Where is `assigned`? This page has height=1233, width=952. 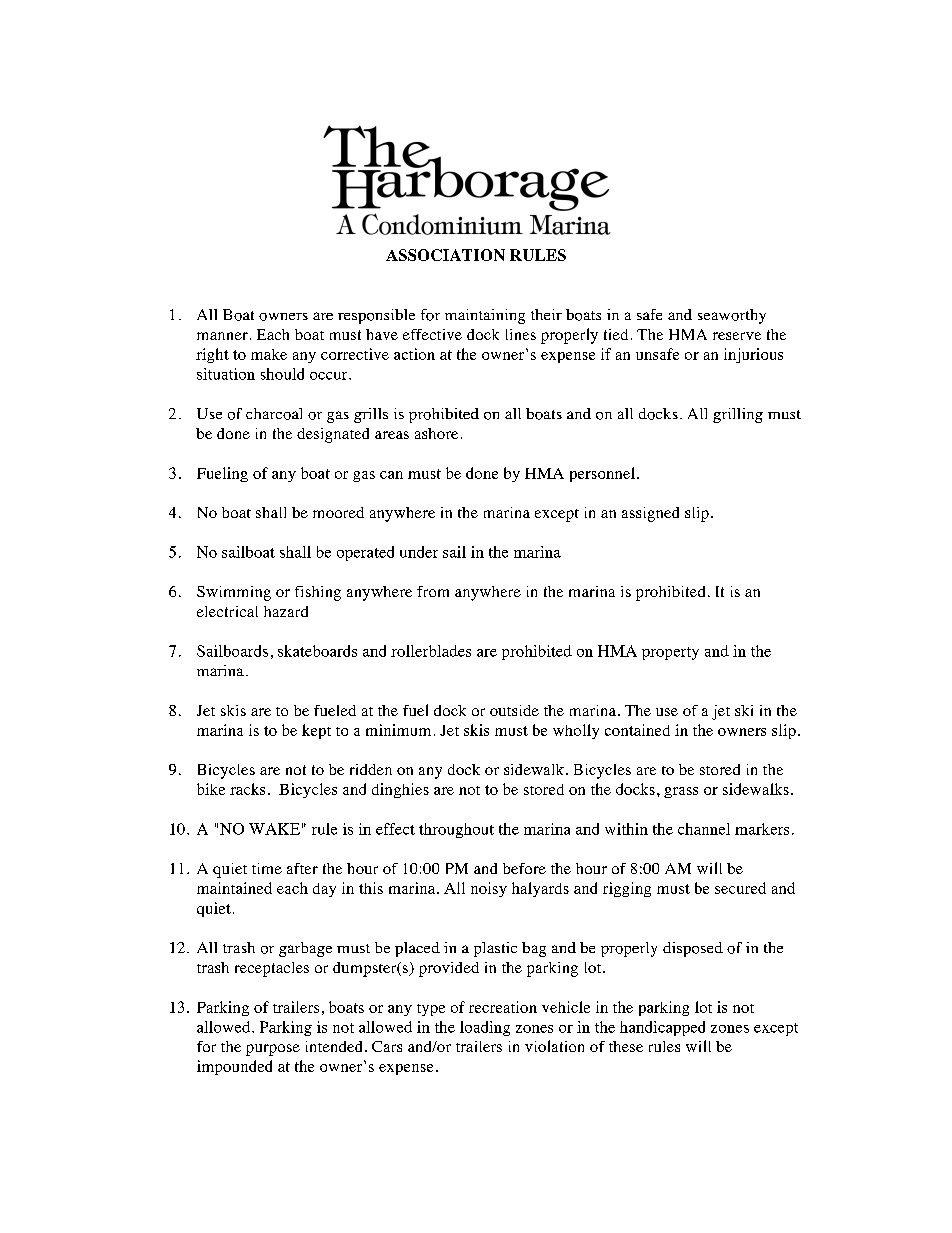
assigned is located at coordinates (650, 514).
